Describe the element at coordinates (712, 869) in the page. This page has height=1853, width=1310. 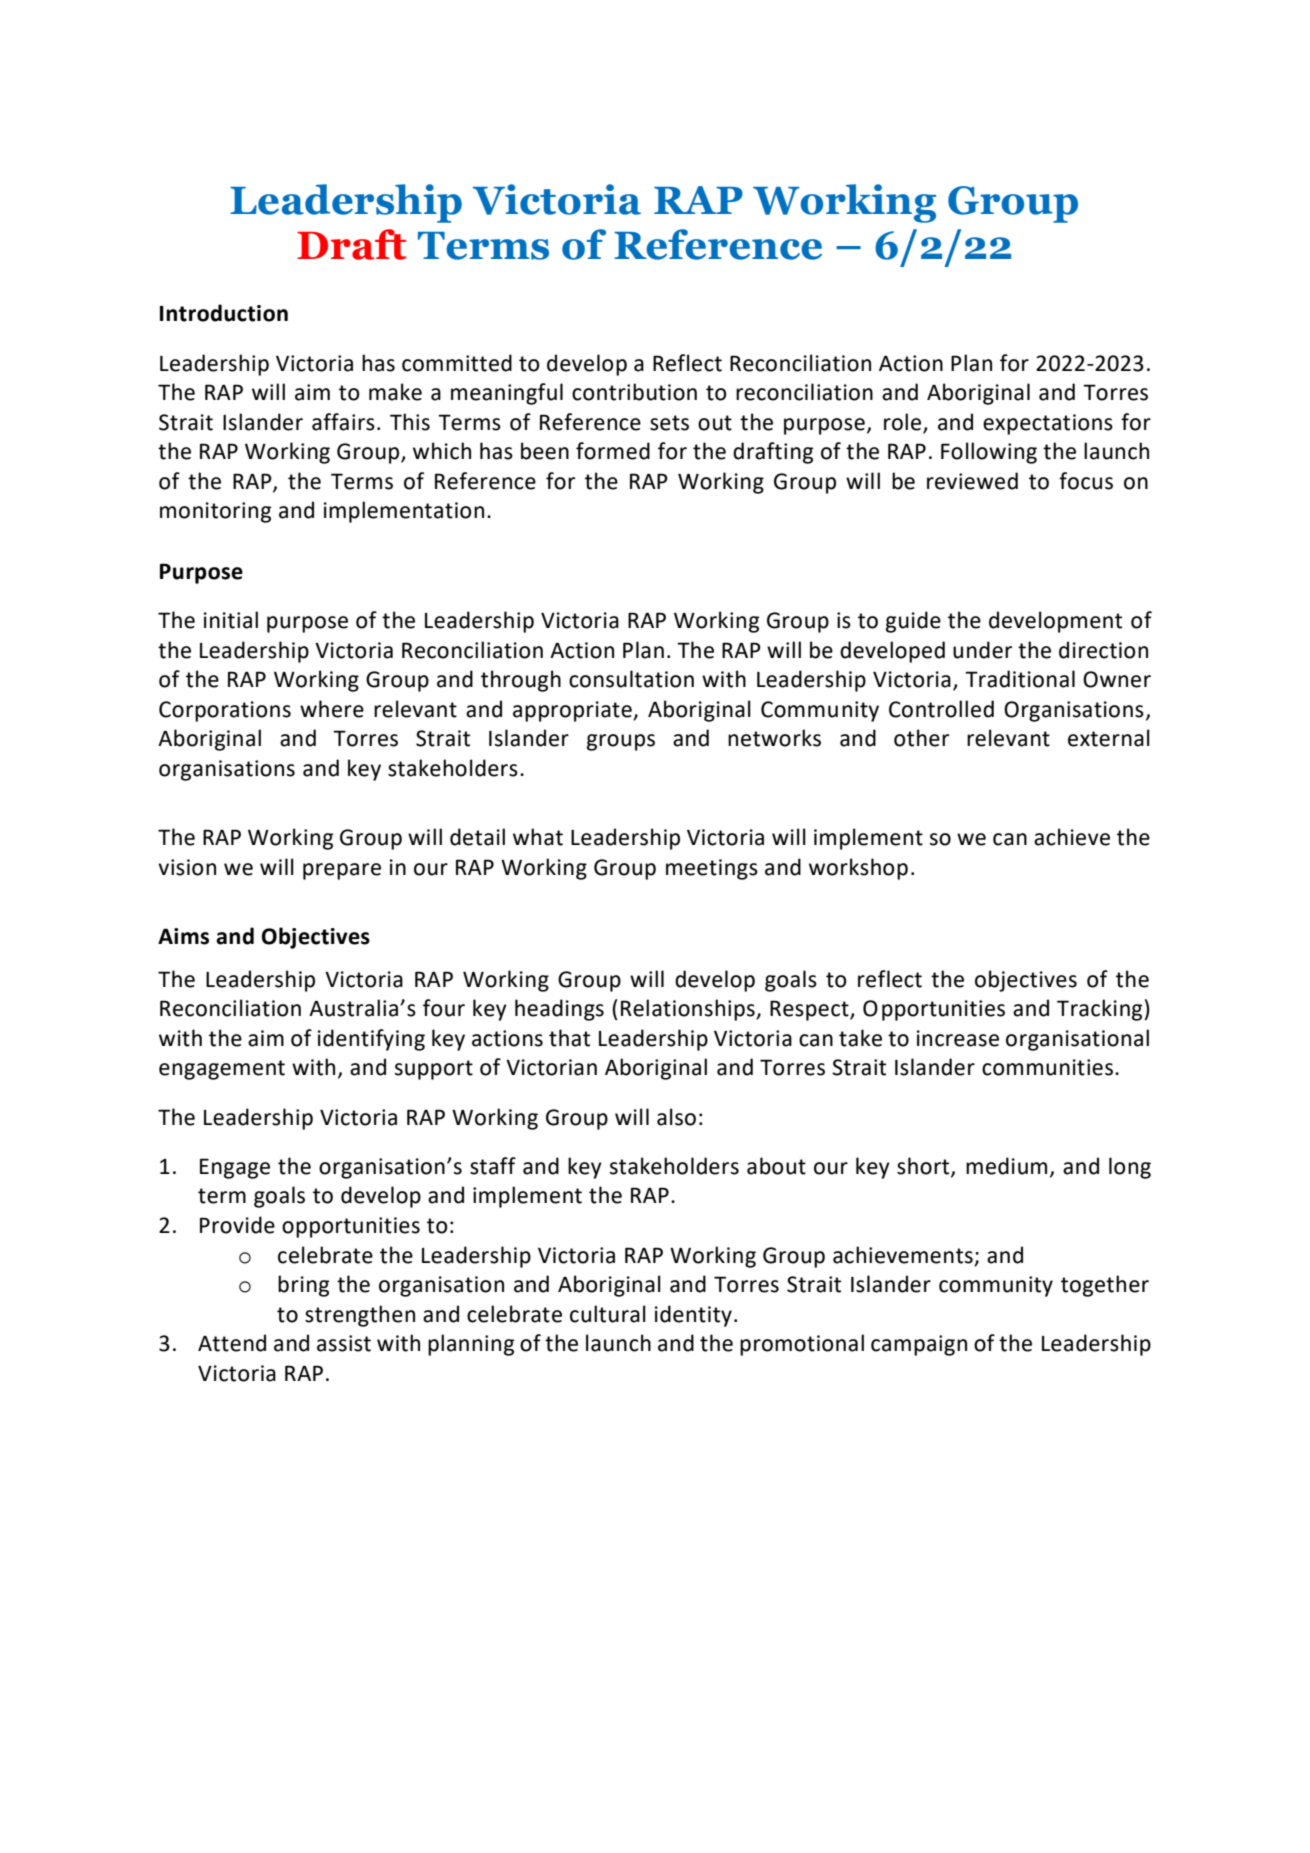
I see `meetings` at that location.
